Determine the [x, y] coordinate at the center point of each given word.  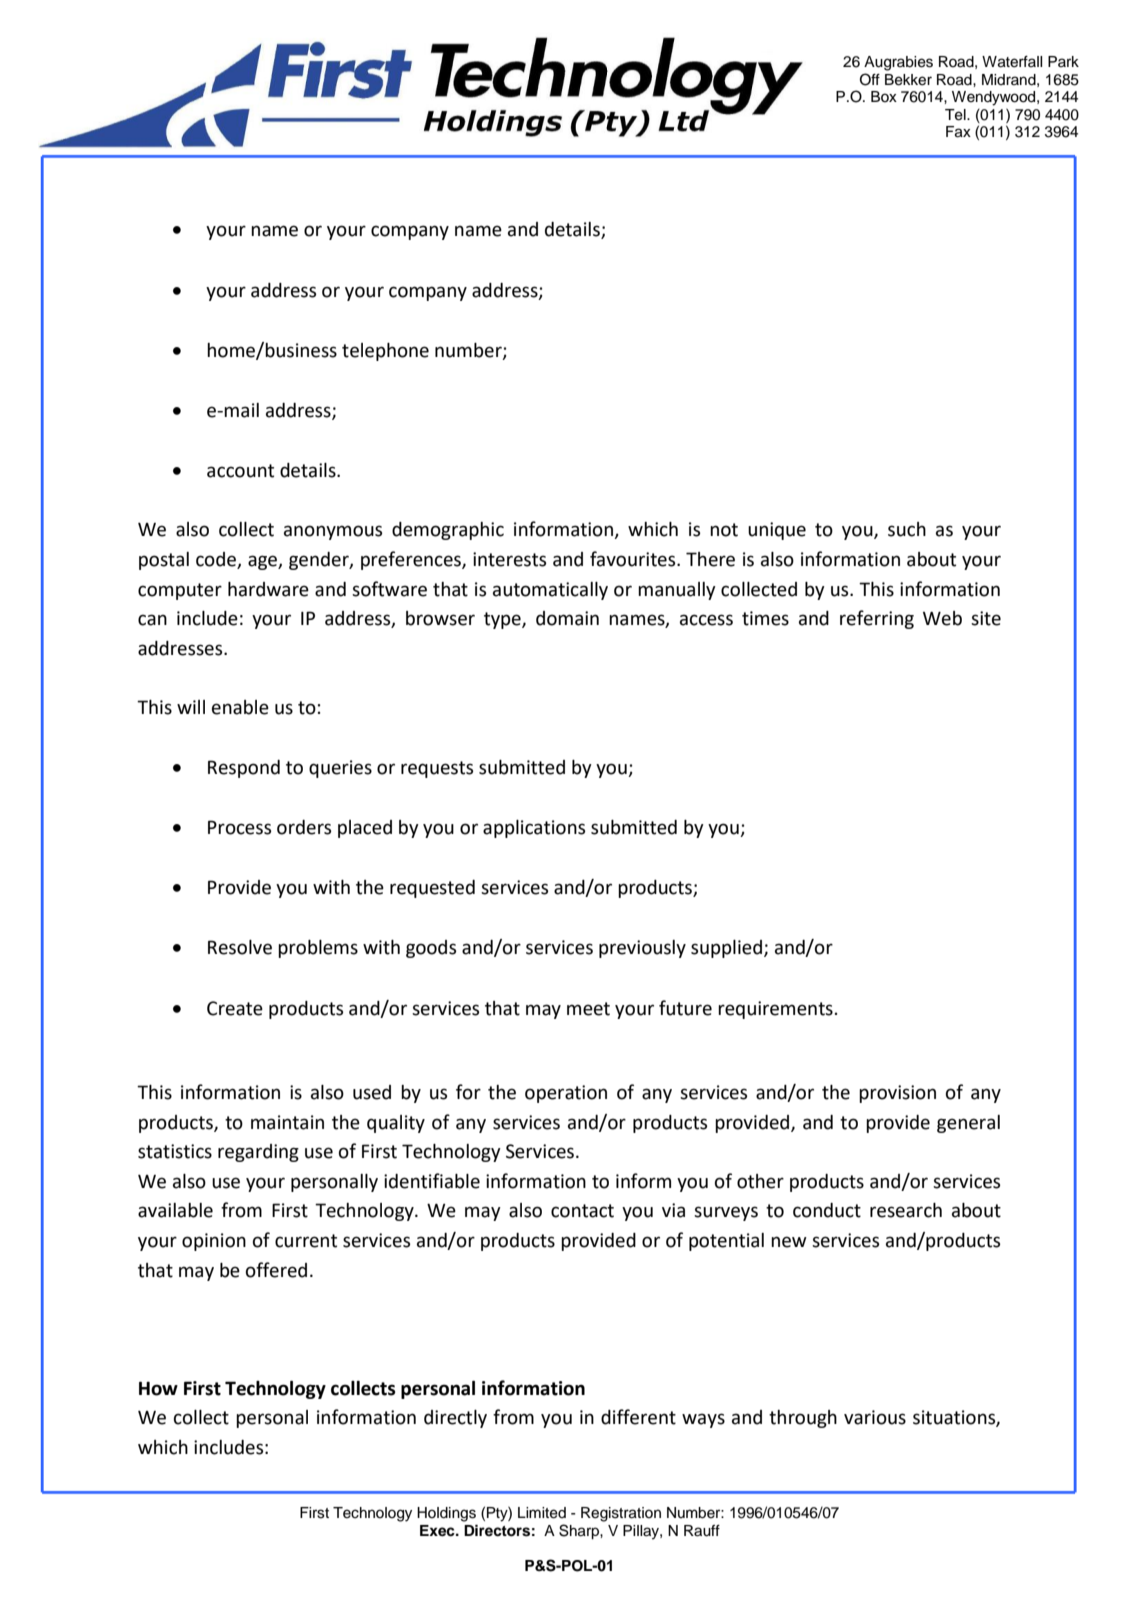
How [158, 1388]
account [240, 471]
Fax [958, 132]
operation [566, 1094]
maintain [287, 1122]
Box [884, 97]
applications [534, 829]
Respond [244, 769]
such [907, 529]
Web [942, 618]
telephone [385, 352]
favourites [634, 559]
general [968, 1124]
